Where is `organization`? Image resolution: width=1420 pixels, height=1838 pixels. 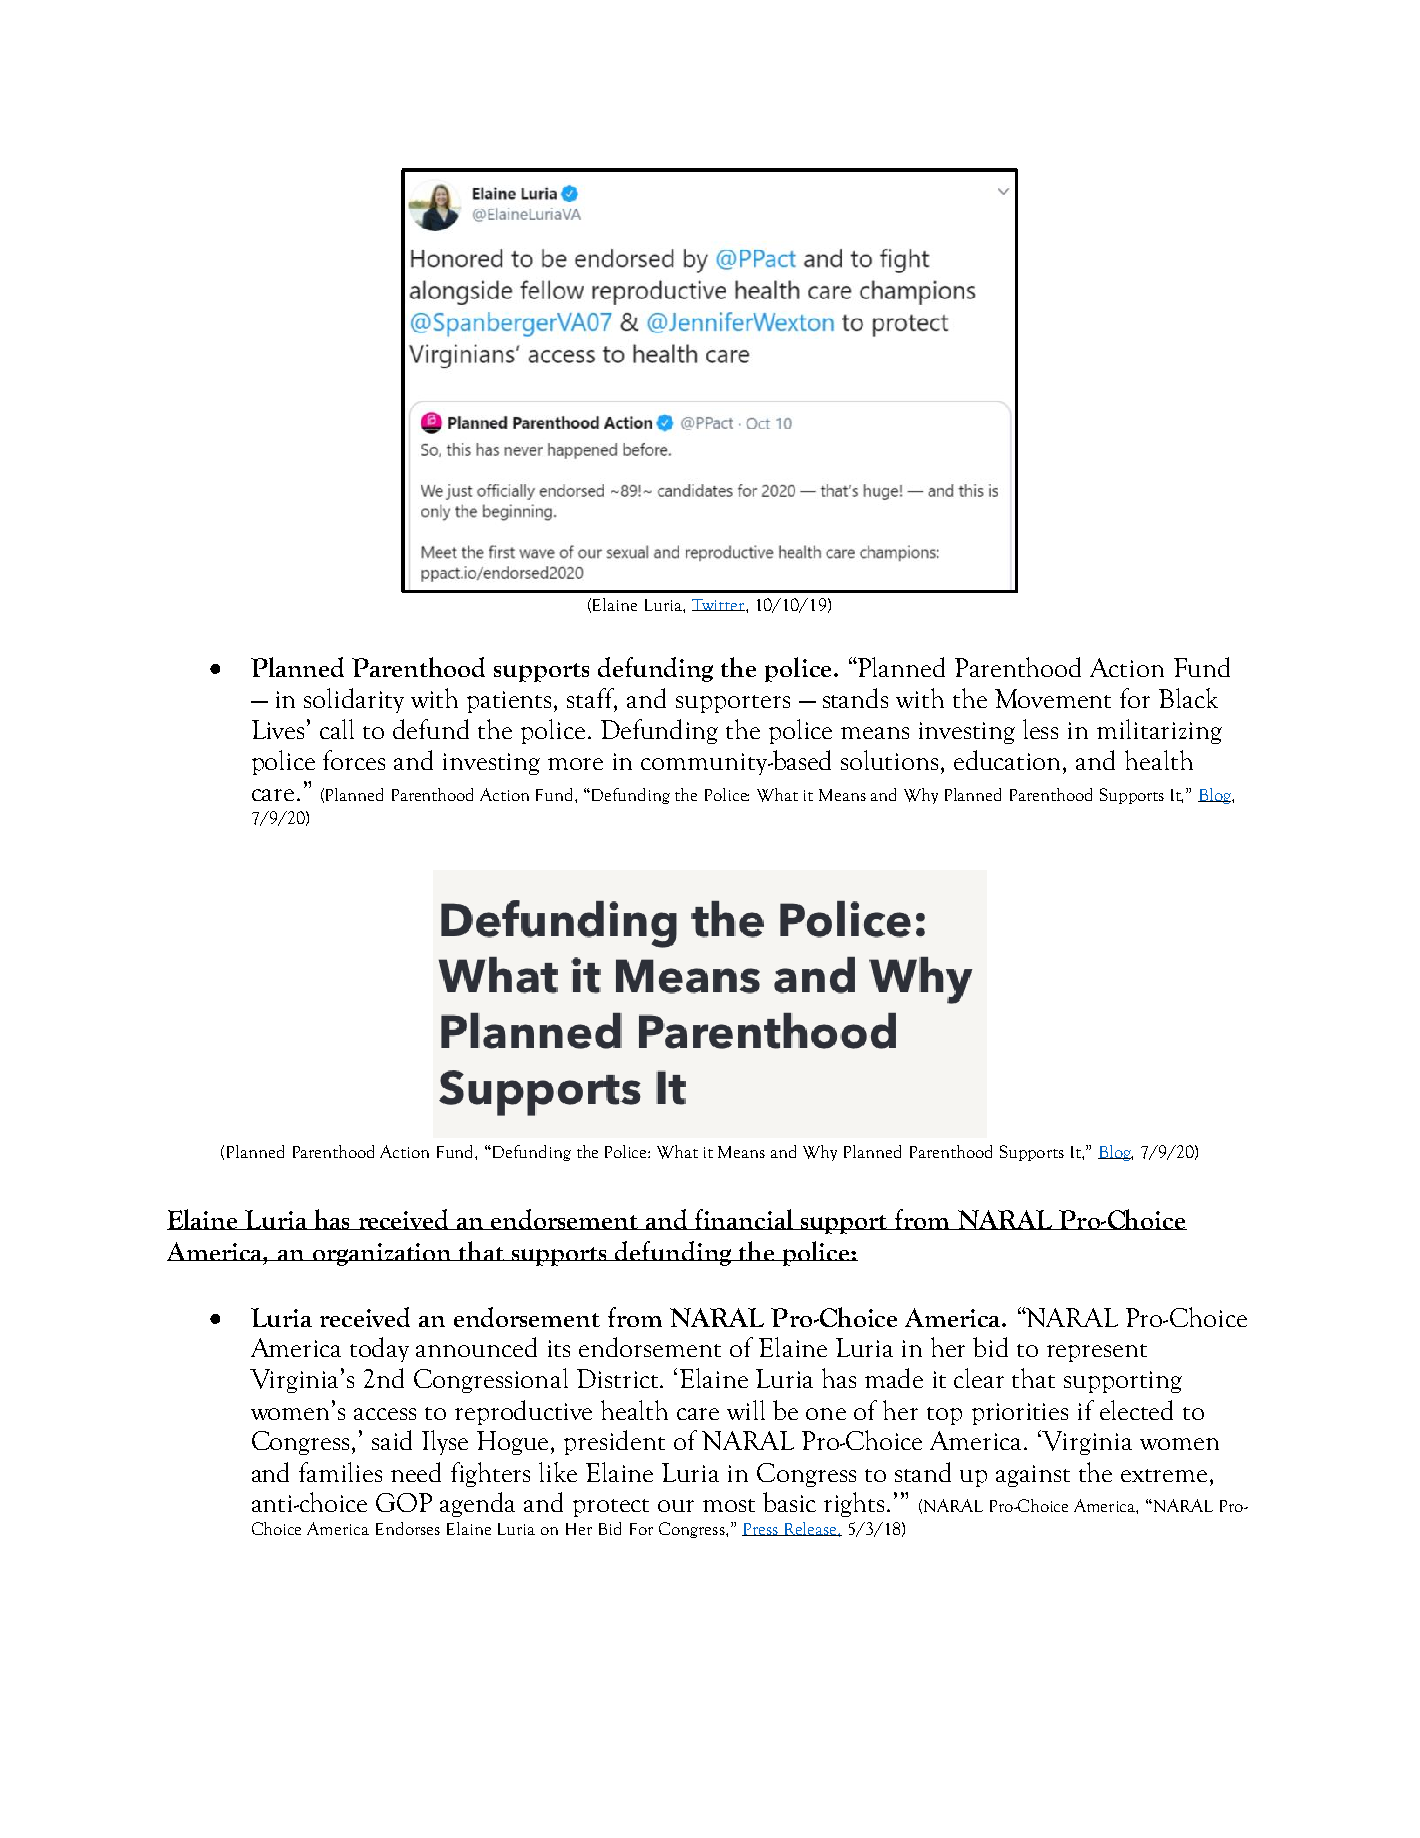 organization is located at coordinates (382, 1254).
